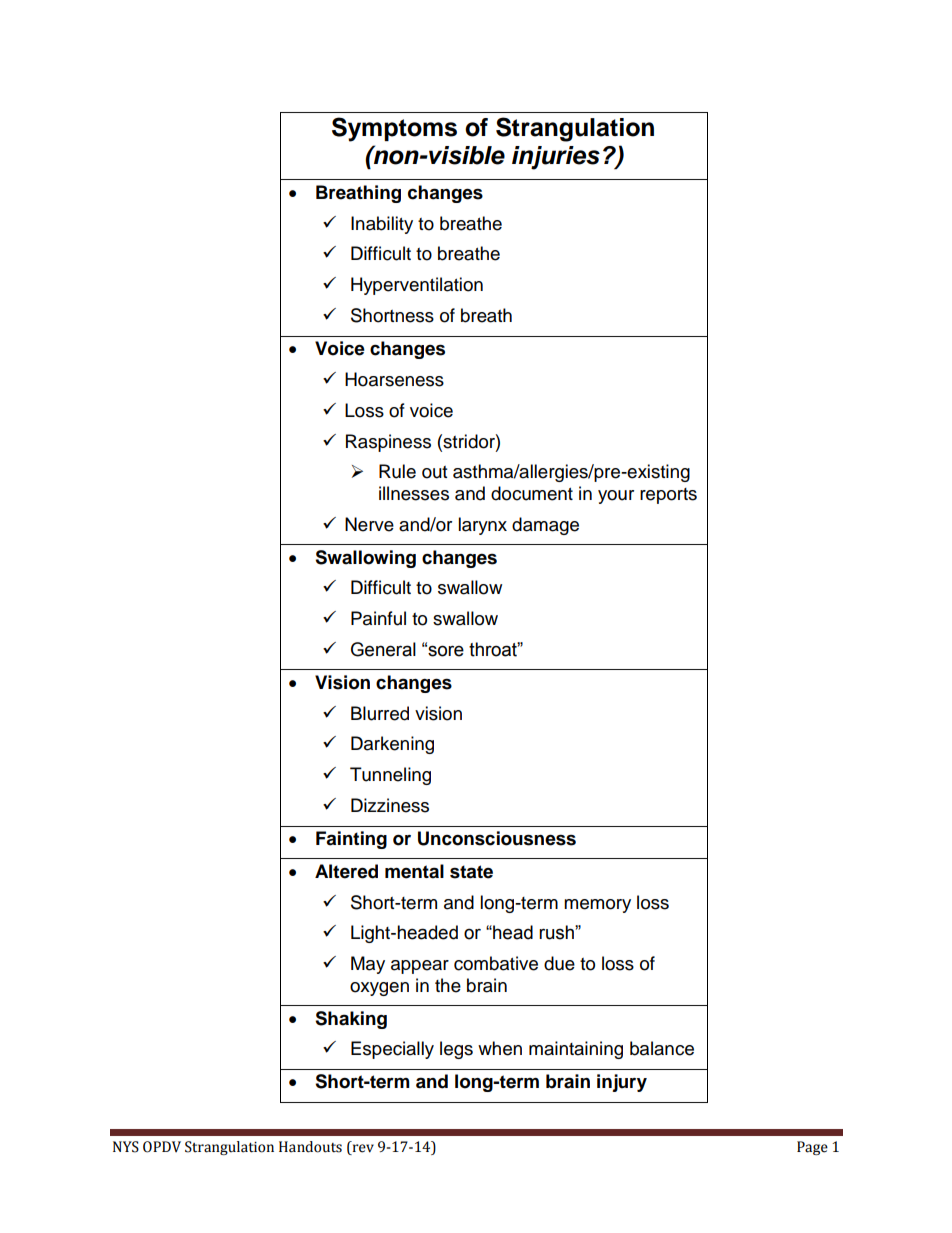 This screenshot has height=1233, width=952. What do you see at coordinates (668, 496) in the screenshot?
I see `reports` at bounding box center [668, 496].
